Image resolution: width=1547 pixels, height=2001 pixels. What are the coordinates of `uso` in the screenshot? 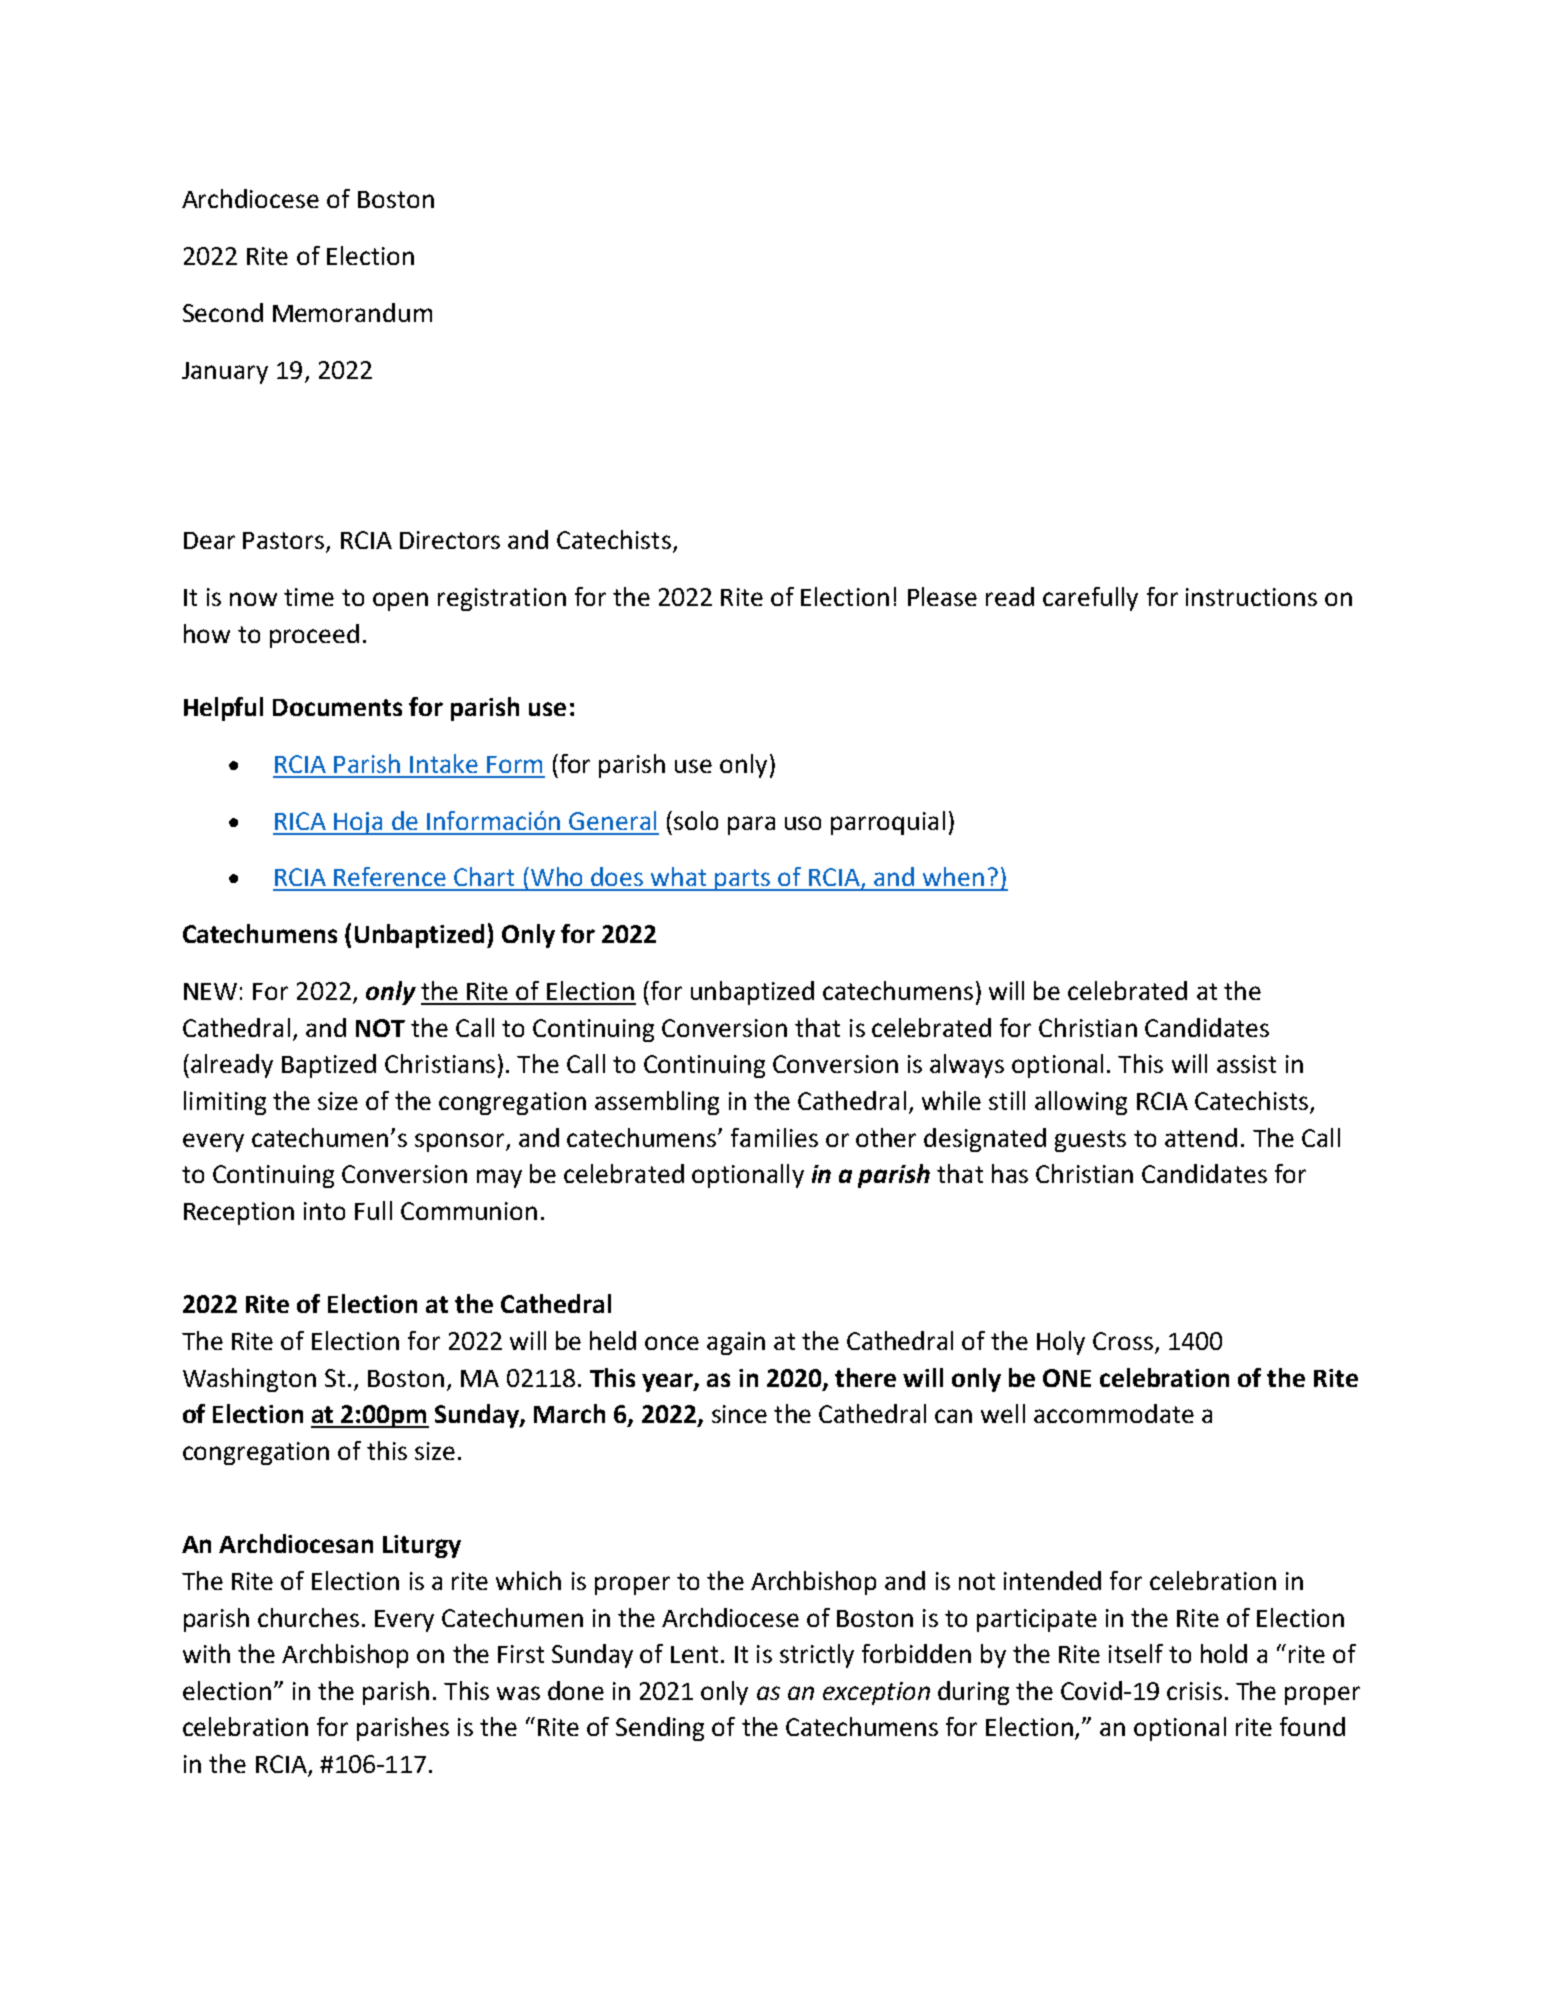 It's located at (803, 823).
